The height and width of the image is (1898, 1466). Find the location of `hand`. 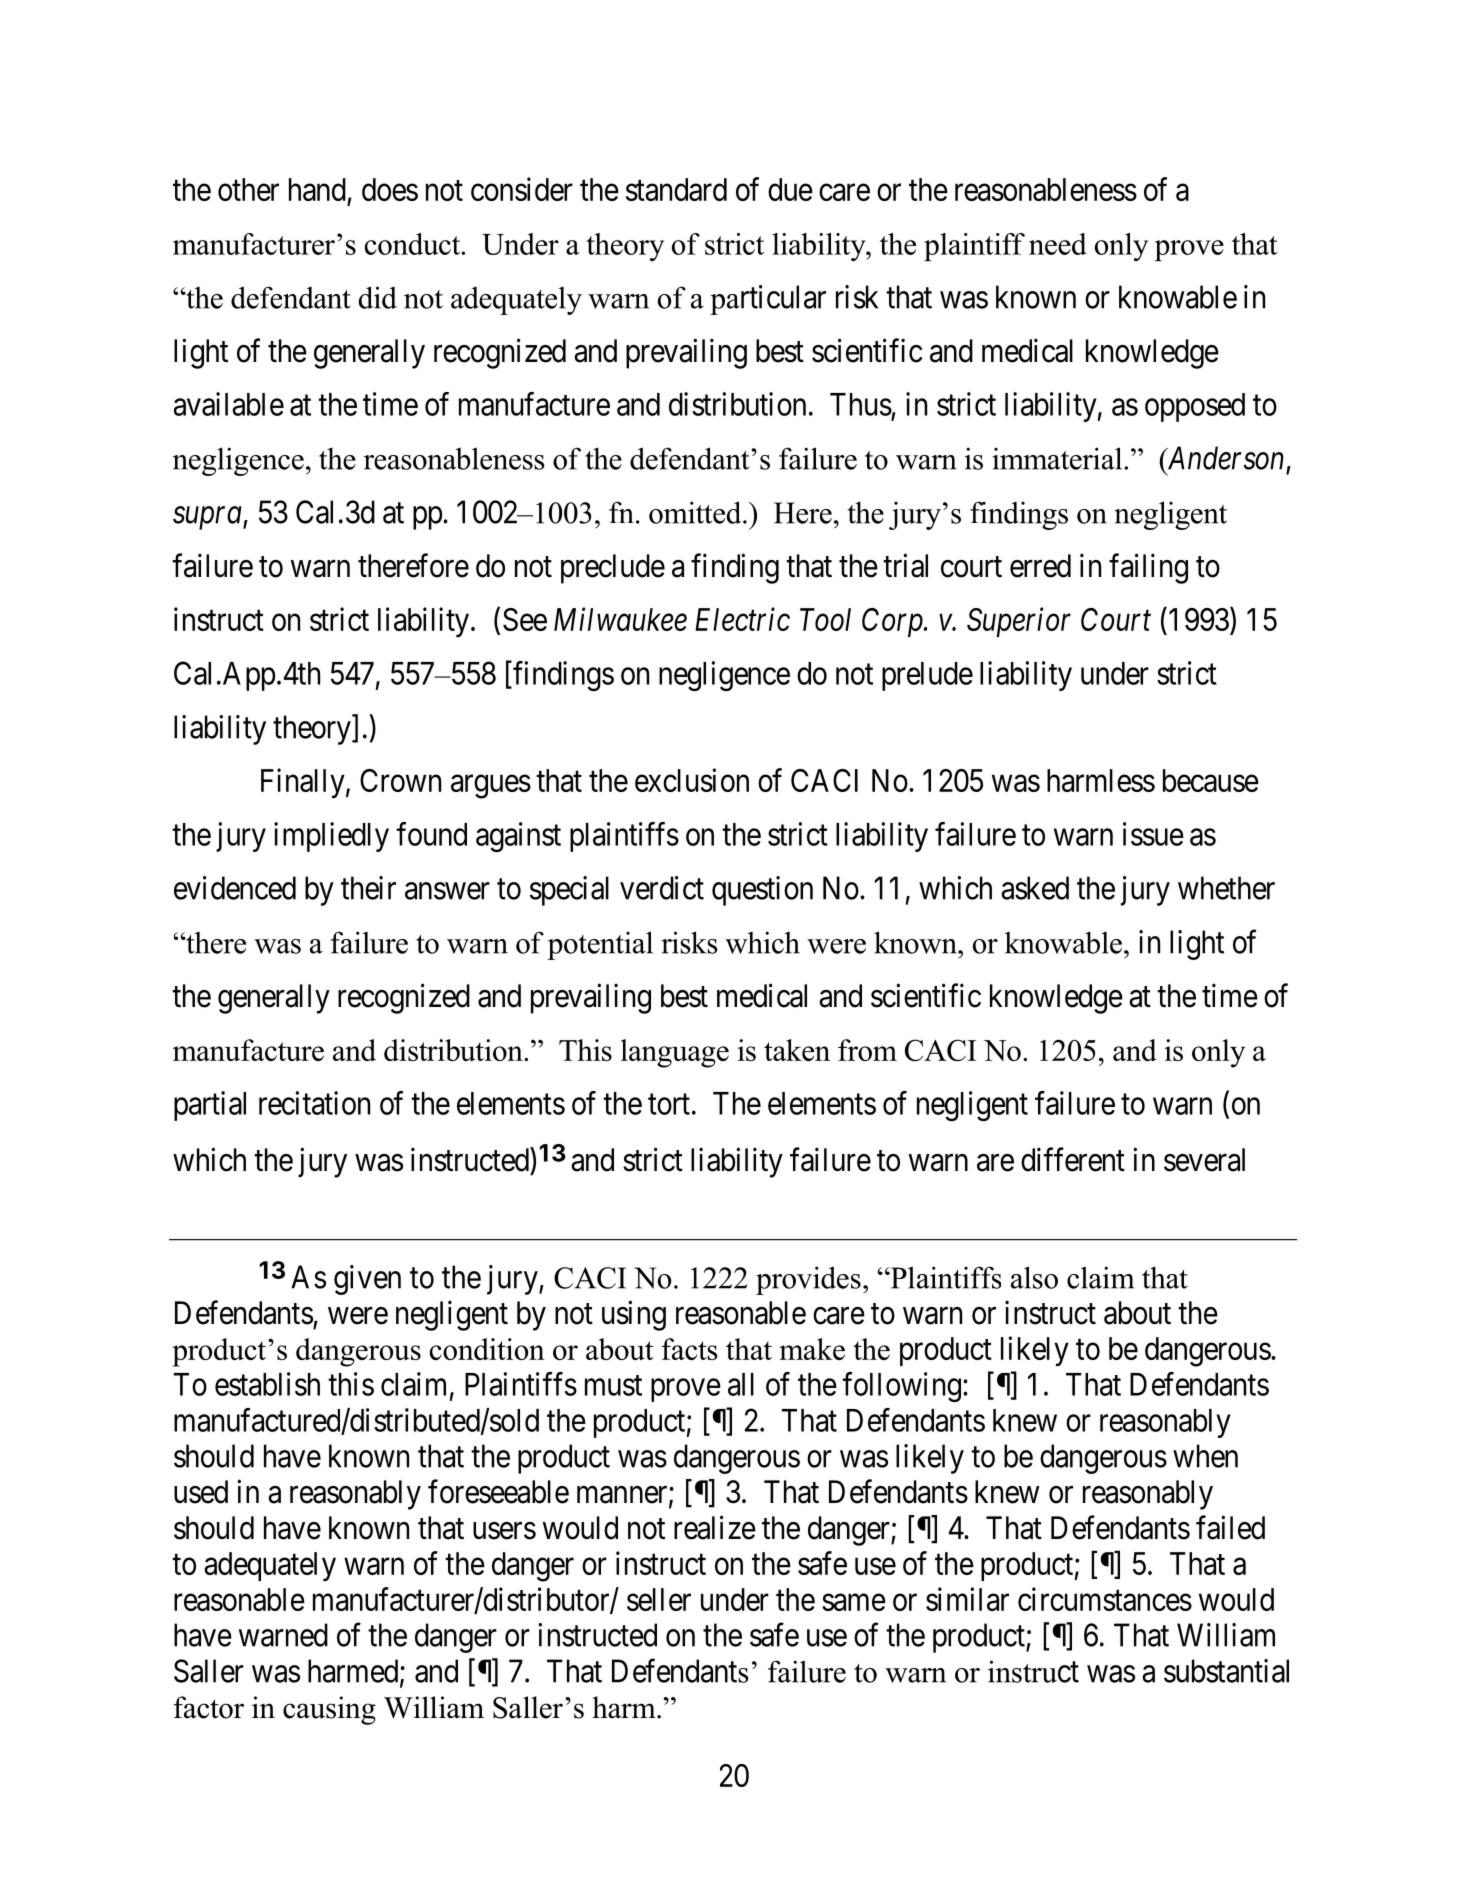

hand is located at coordinates (317, 189).
